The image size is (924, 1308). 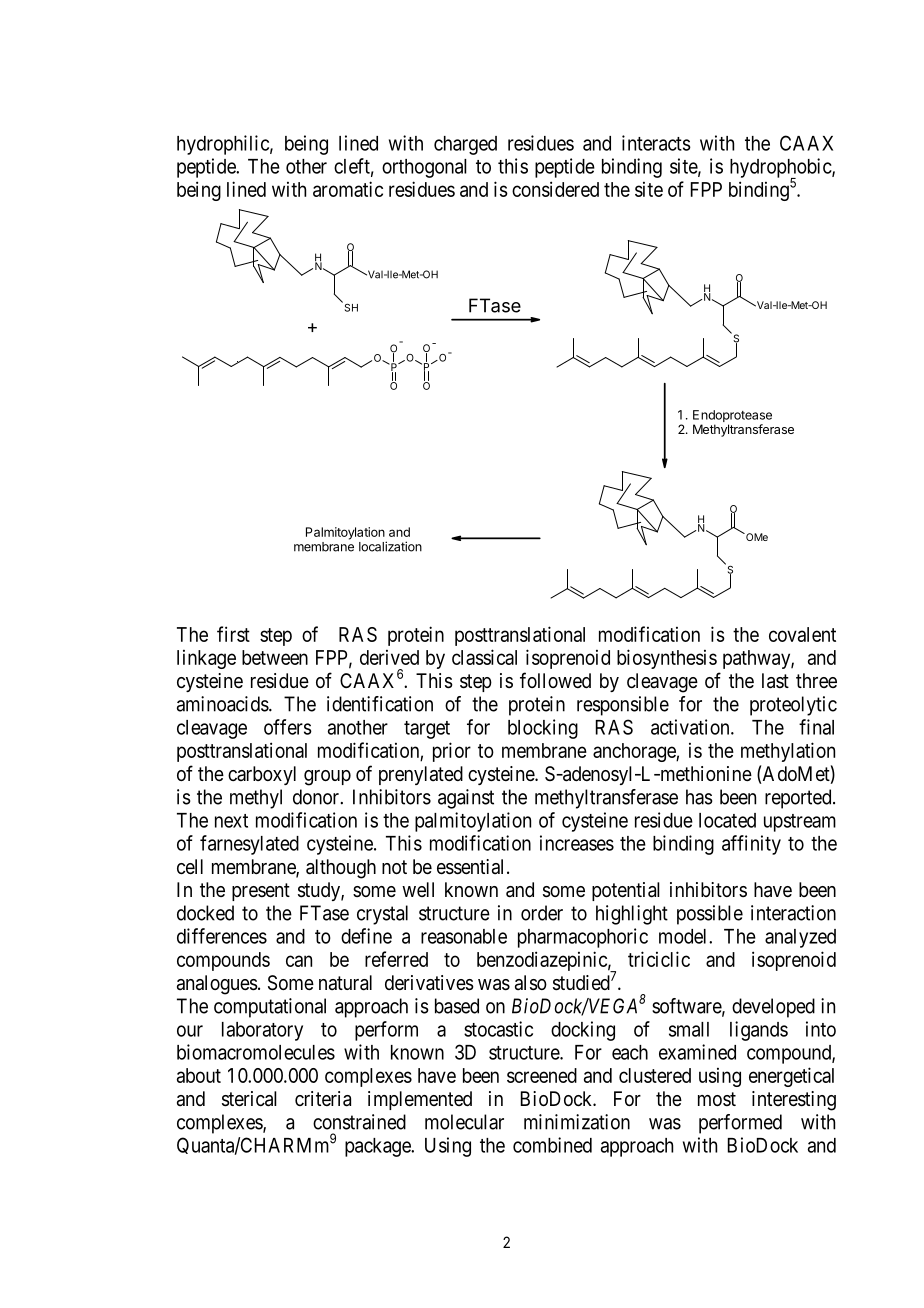 I want to click on charged, so click(x=465, y=145).
